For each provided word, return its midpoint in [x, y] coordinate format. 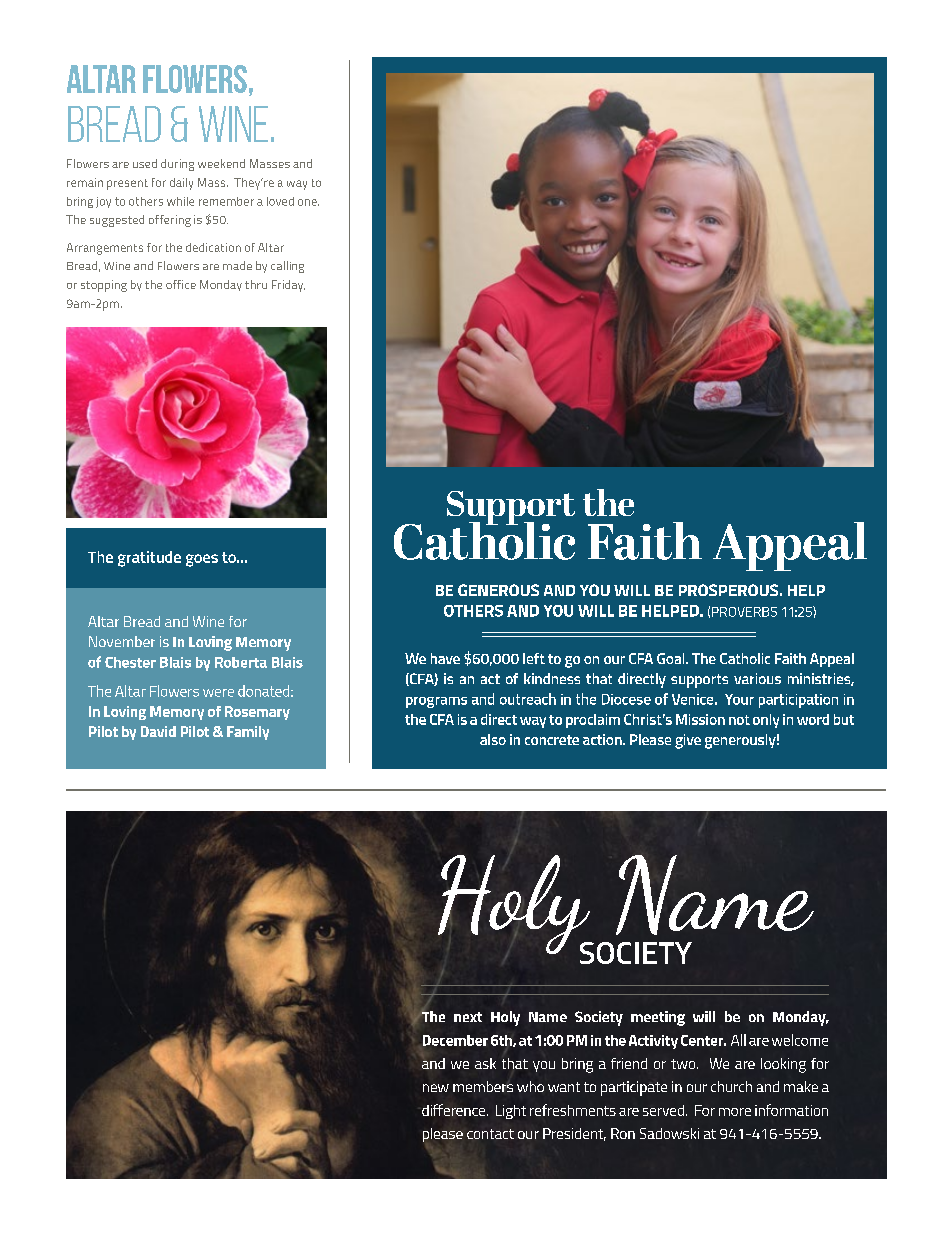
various [757, 678]
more [735, 1112]
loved [280, 201]
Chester [130, 662]
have [445, 658]
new [436, 1088]
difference [455, 1110]
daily [181, 184]
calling [287, 267]
